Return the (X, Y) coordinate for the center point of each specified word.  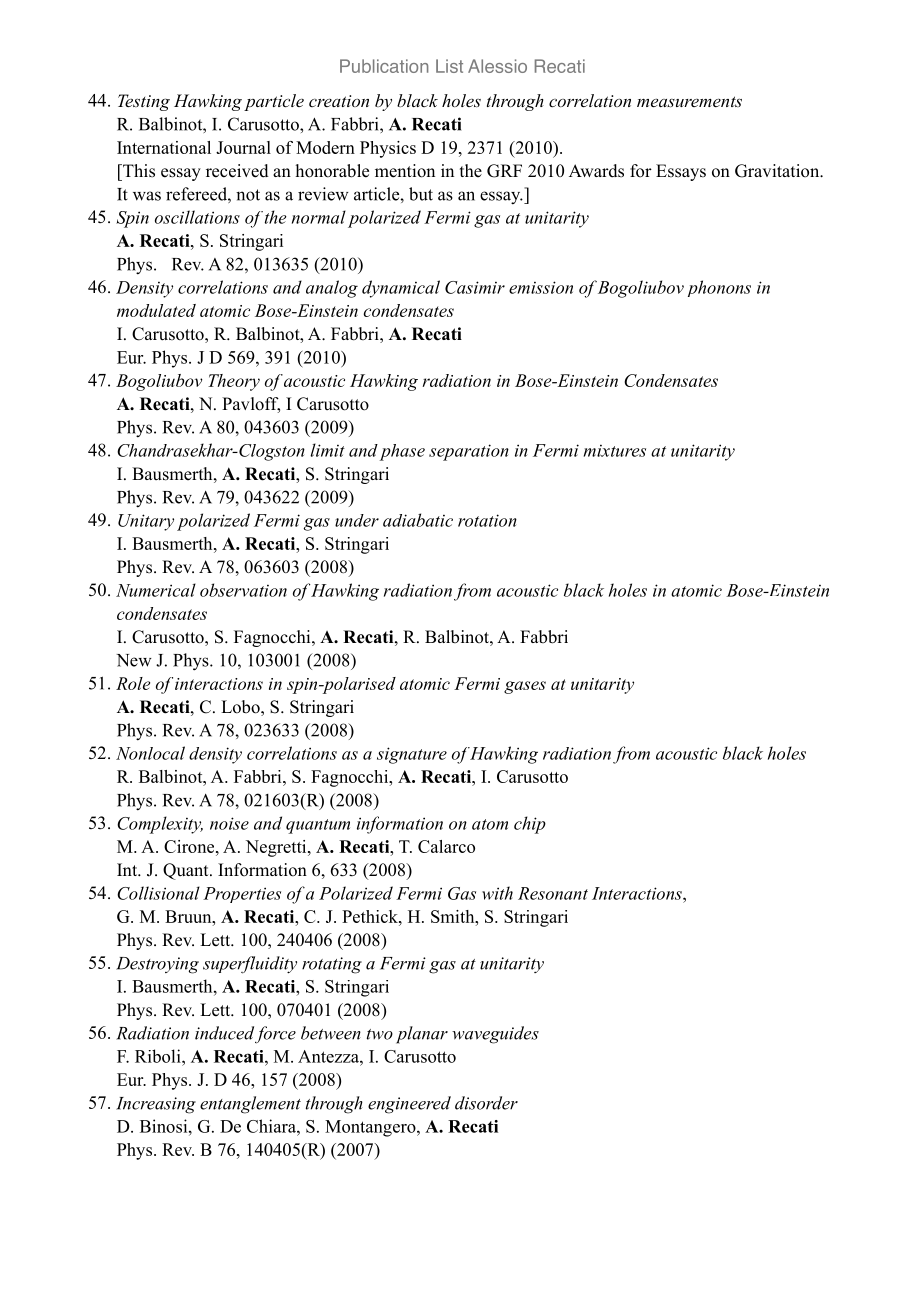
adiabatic (418, 520)
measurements (689, 101)
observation (243, 590)
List (449, 66)
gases (525, 687)
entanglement (250, 1105)
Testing (144, 102)
